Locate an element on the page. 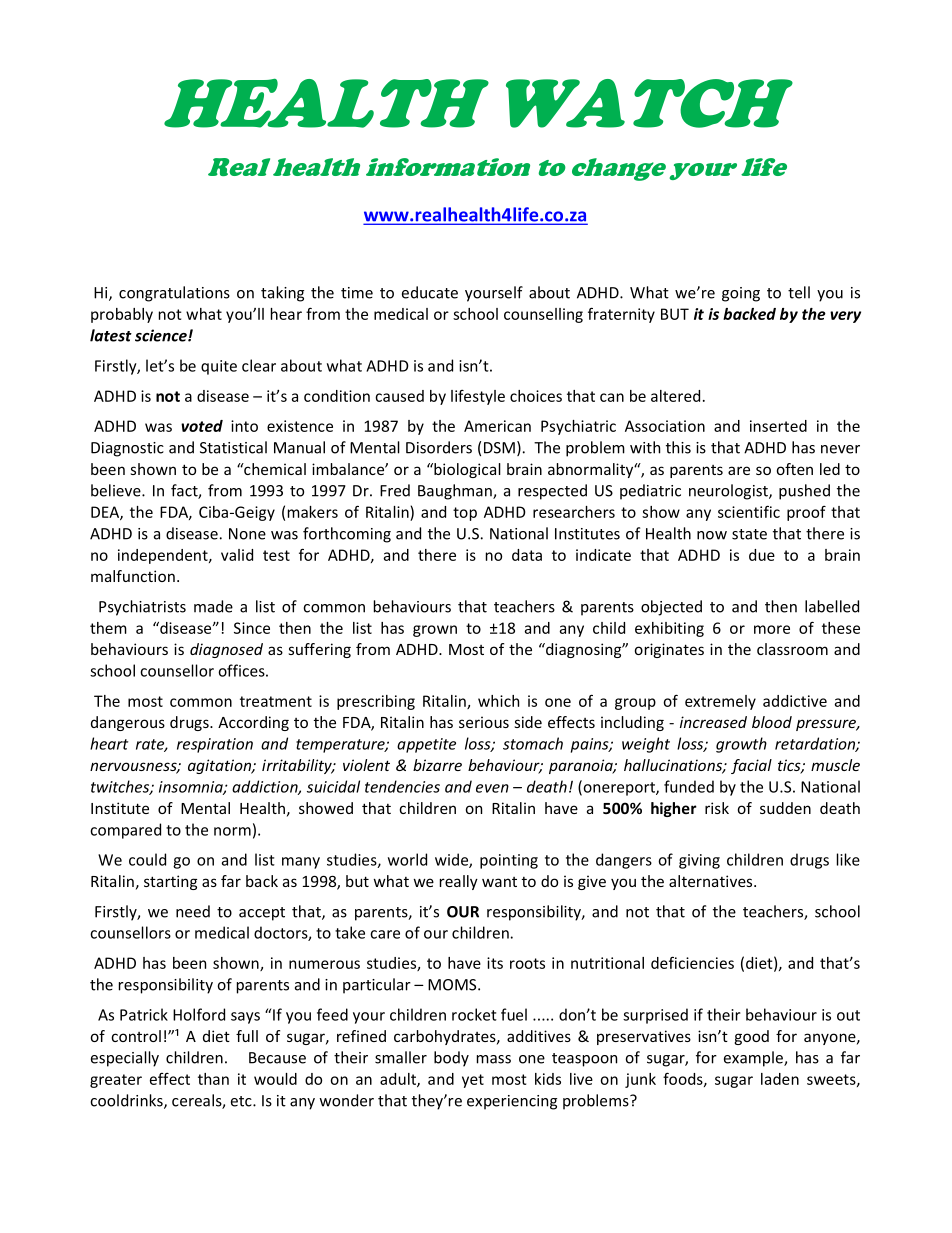 This page has width=952, height=1233. congratulations is located at coordinates (174, 294).
